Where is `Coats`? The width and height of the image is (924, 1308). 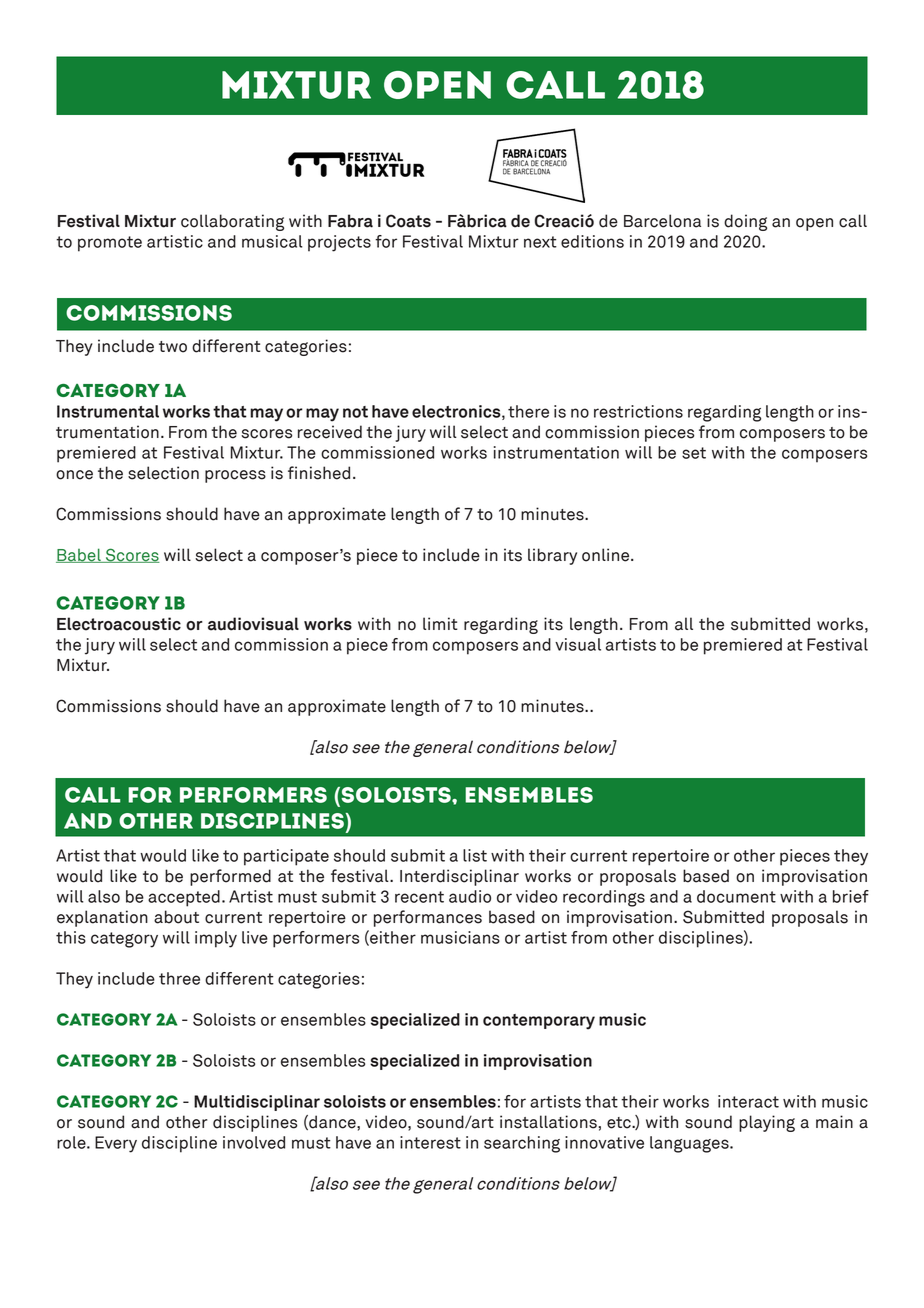
Coats is located at coordinates (408, 221).
